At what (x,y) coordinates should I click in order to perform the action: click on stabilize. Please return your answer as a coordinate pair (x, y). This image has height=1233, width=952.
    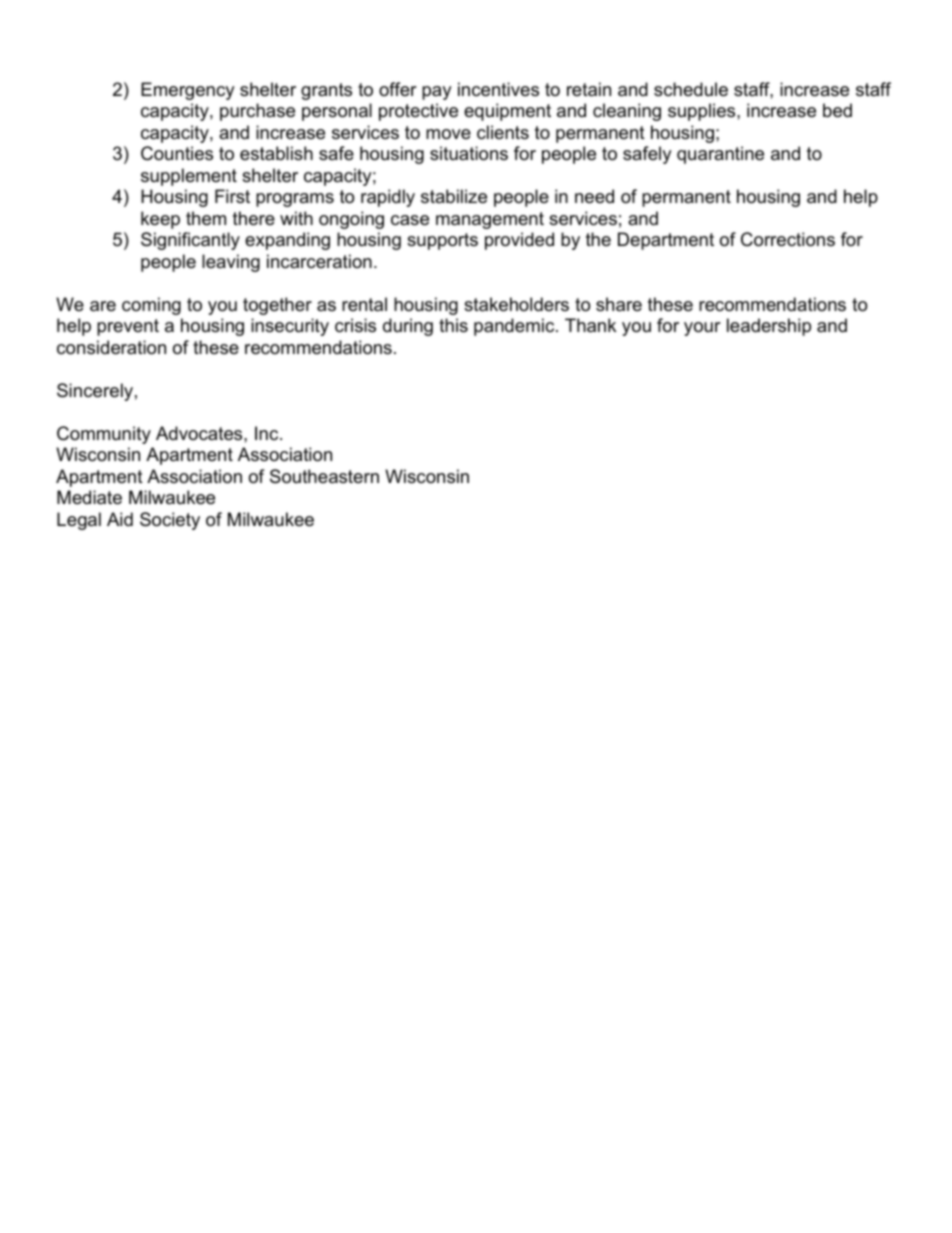
    Looking at the image, I should click on (454, 196).
